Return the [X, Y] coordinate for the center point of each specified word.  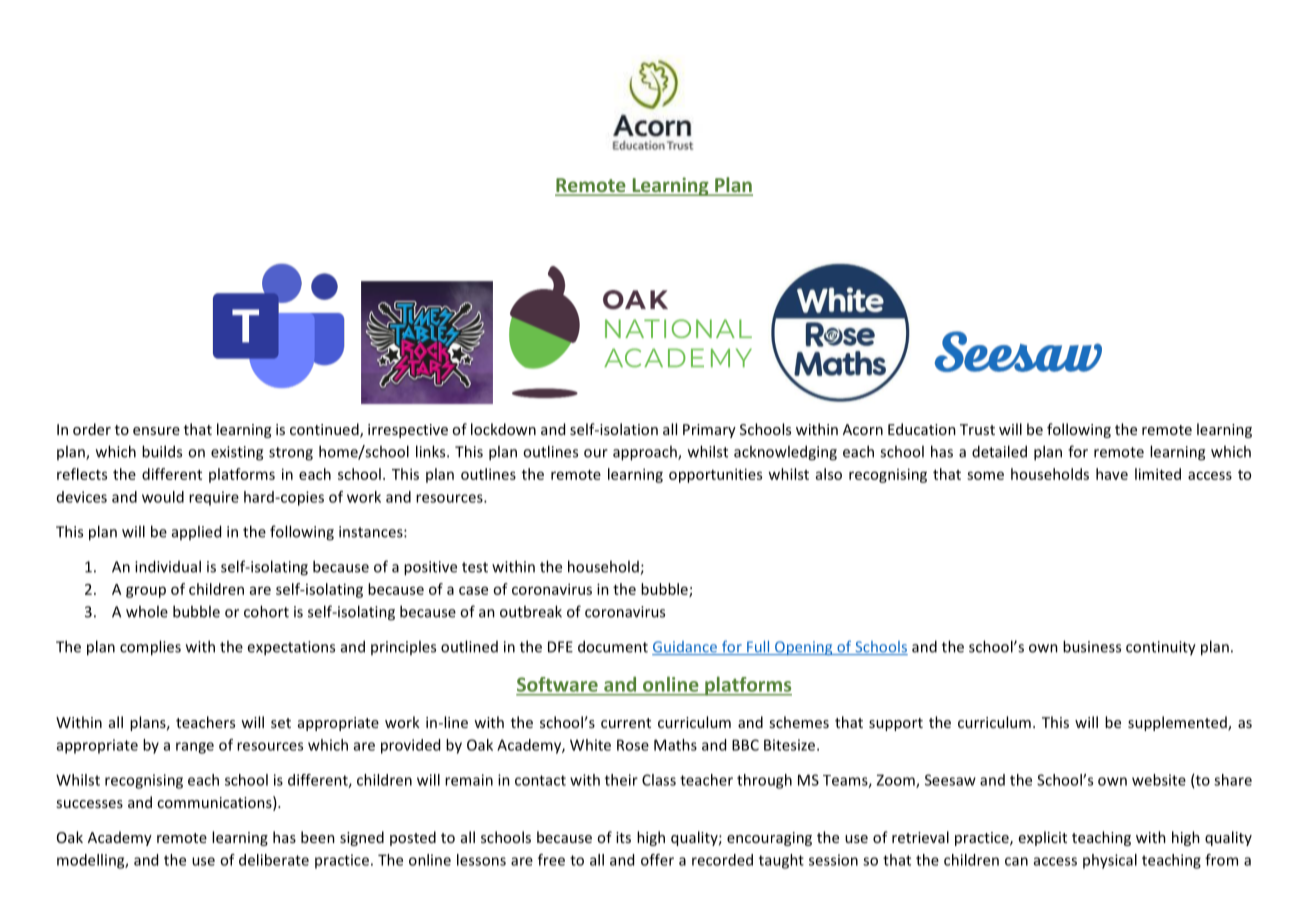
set [281, 723]
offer [657, 860]
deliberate [274, 860]
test [475, 567]
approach [646, 453]
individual [168, 566]
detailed [999, 451]
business [1092, 646]
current [626, 723]
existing [237, 453]
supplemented [1178, 723]
